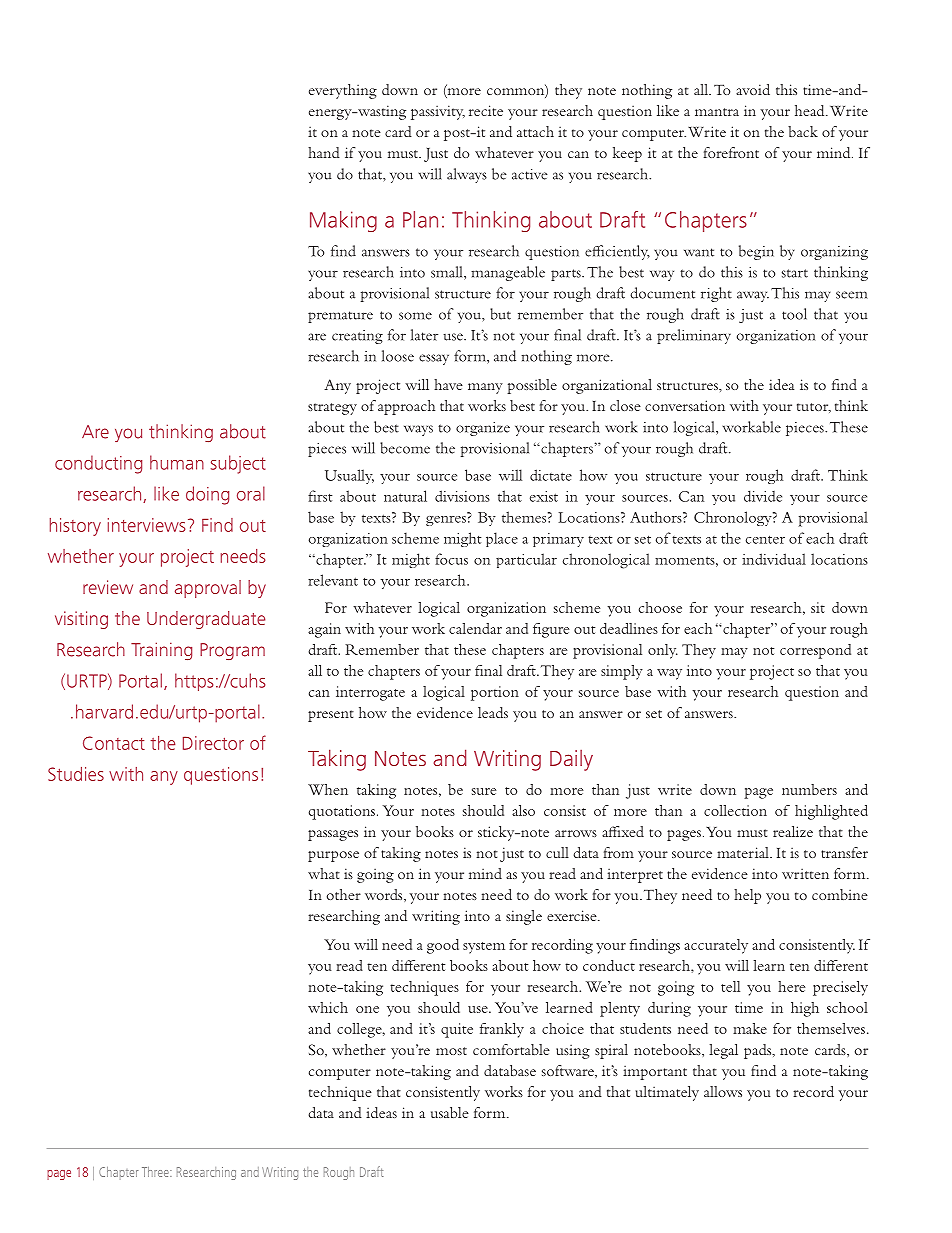 The width and height of the document is (952, 1233). Describe the element at coordinates (324, 152) in the document. I see `hand` at that location.
